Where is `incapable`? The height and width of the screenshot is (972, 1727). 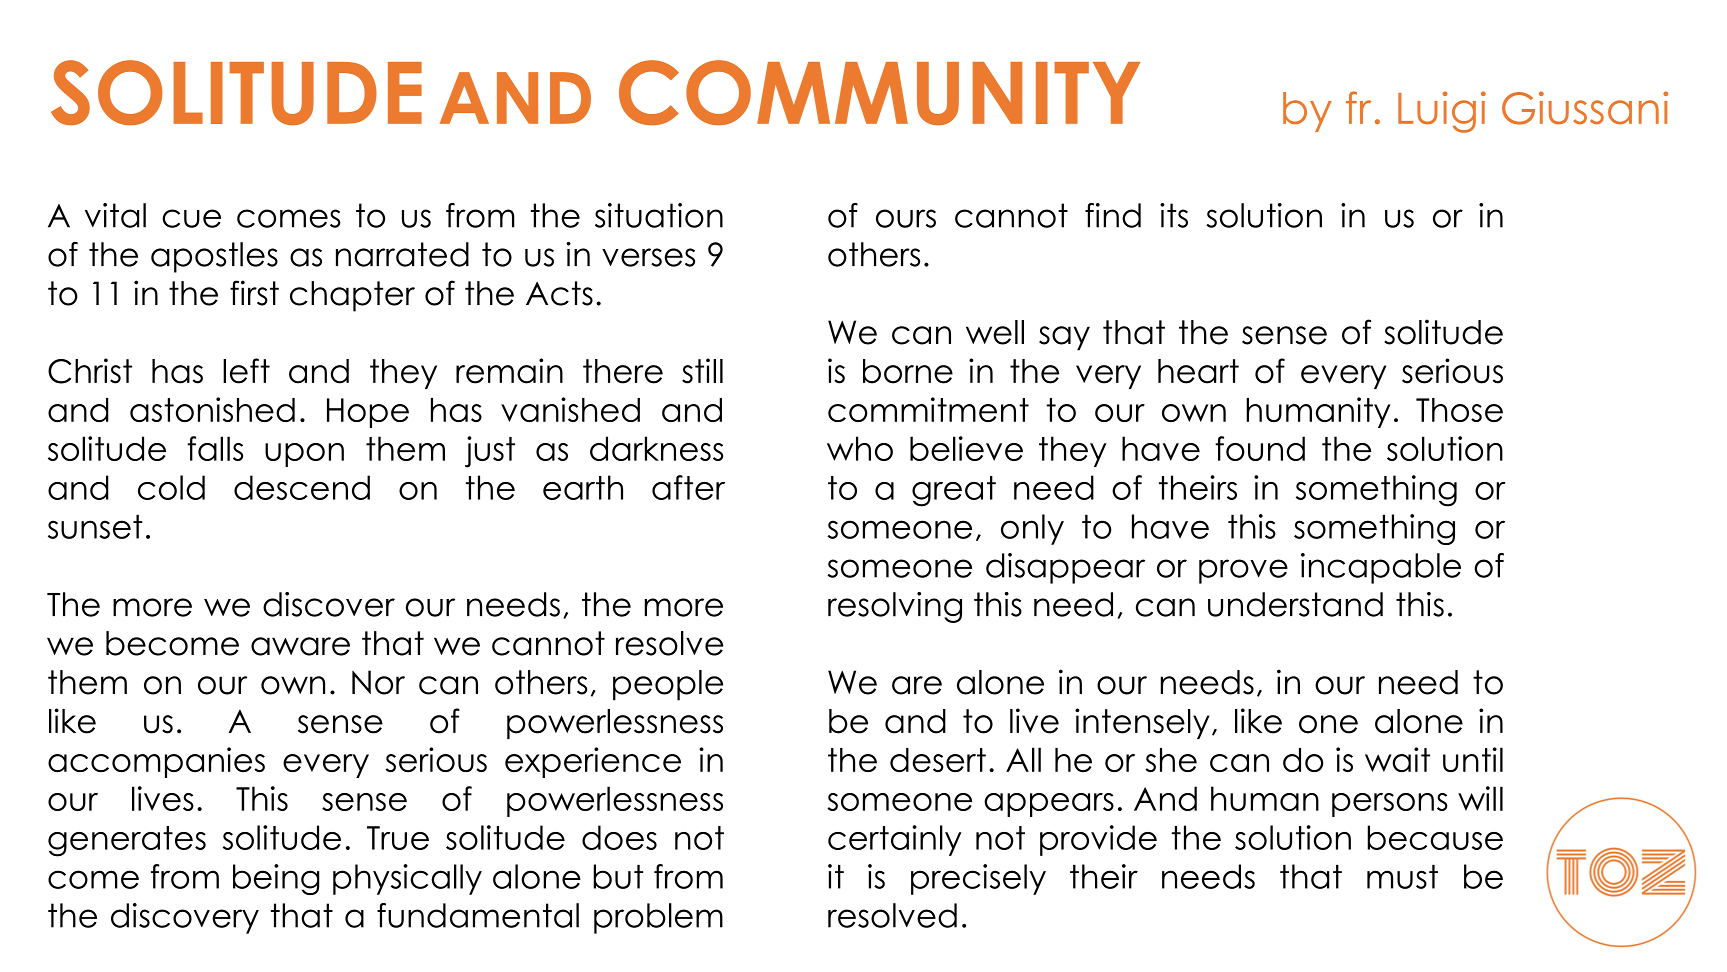
incapable is located at coordinates (1381, 568).
